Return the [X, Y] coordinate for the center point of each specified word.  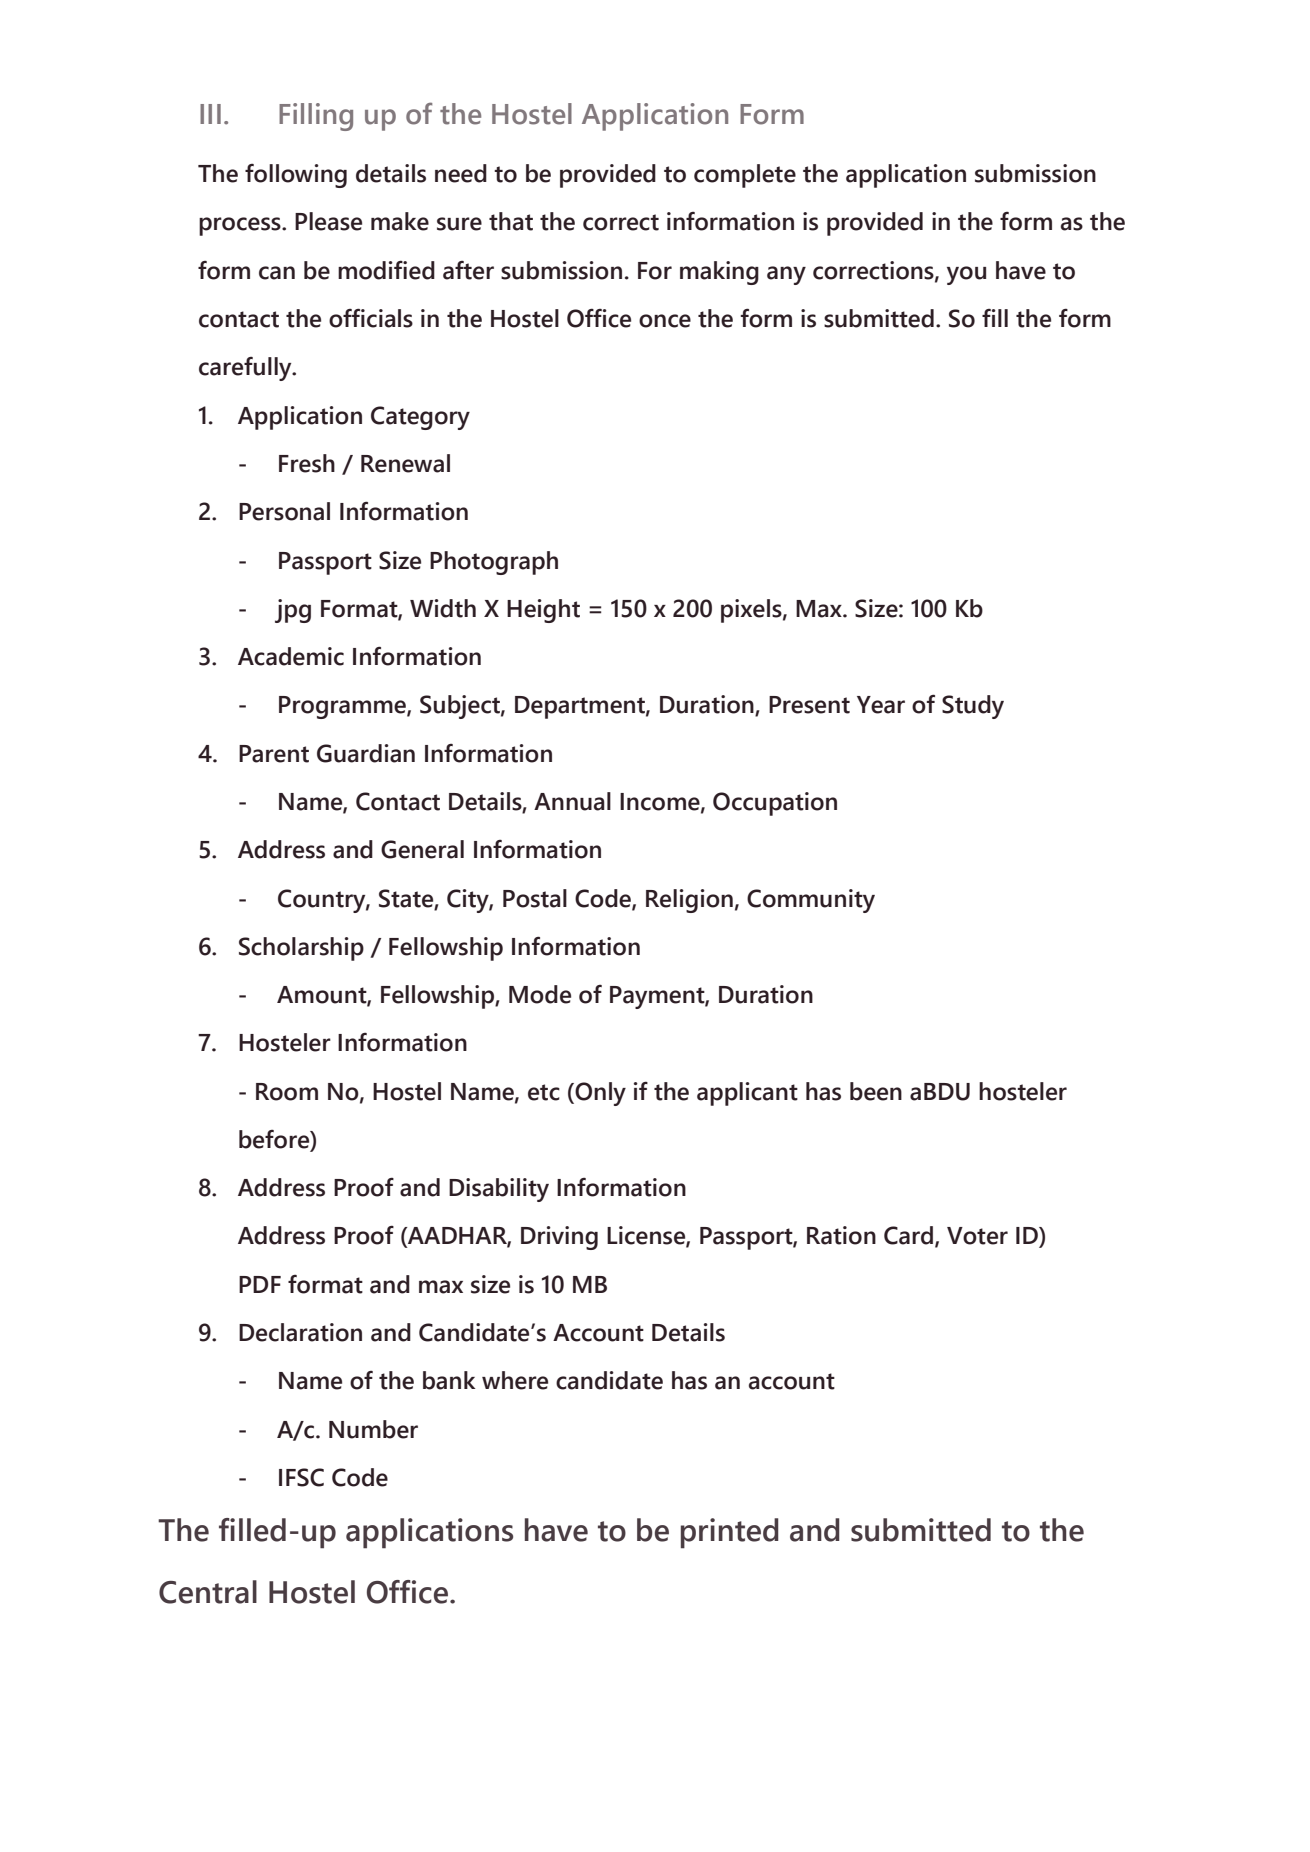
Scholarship [301, 949]
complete [745, 176]
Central [208, 1592]
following [296, 176]
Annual [572, 801]
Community [811, 901]
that [511, 221]
